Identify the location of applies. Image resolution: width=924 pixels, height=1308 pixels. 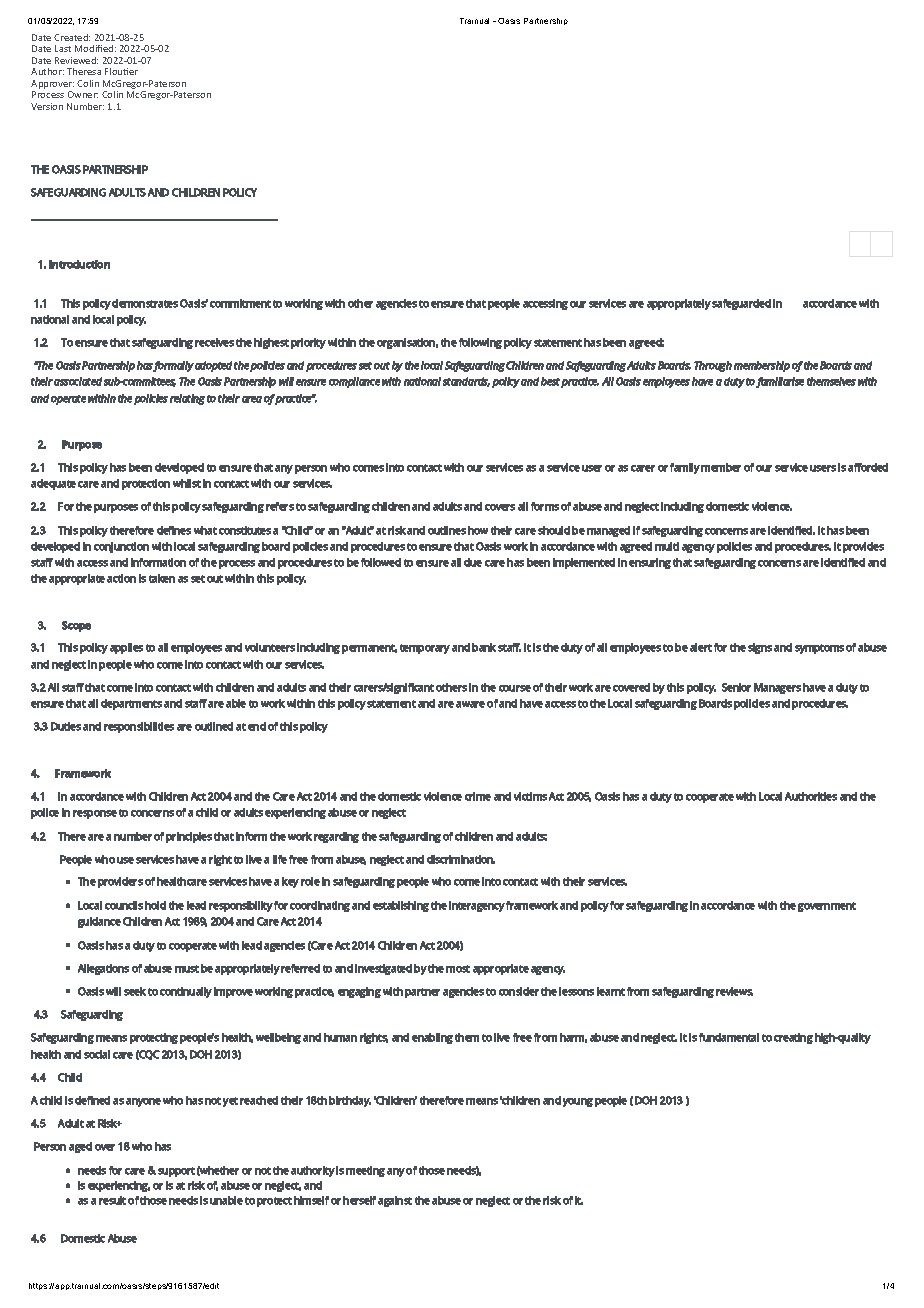
(126, 648).
